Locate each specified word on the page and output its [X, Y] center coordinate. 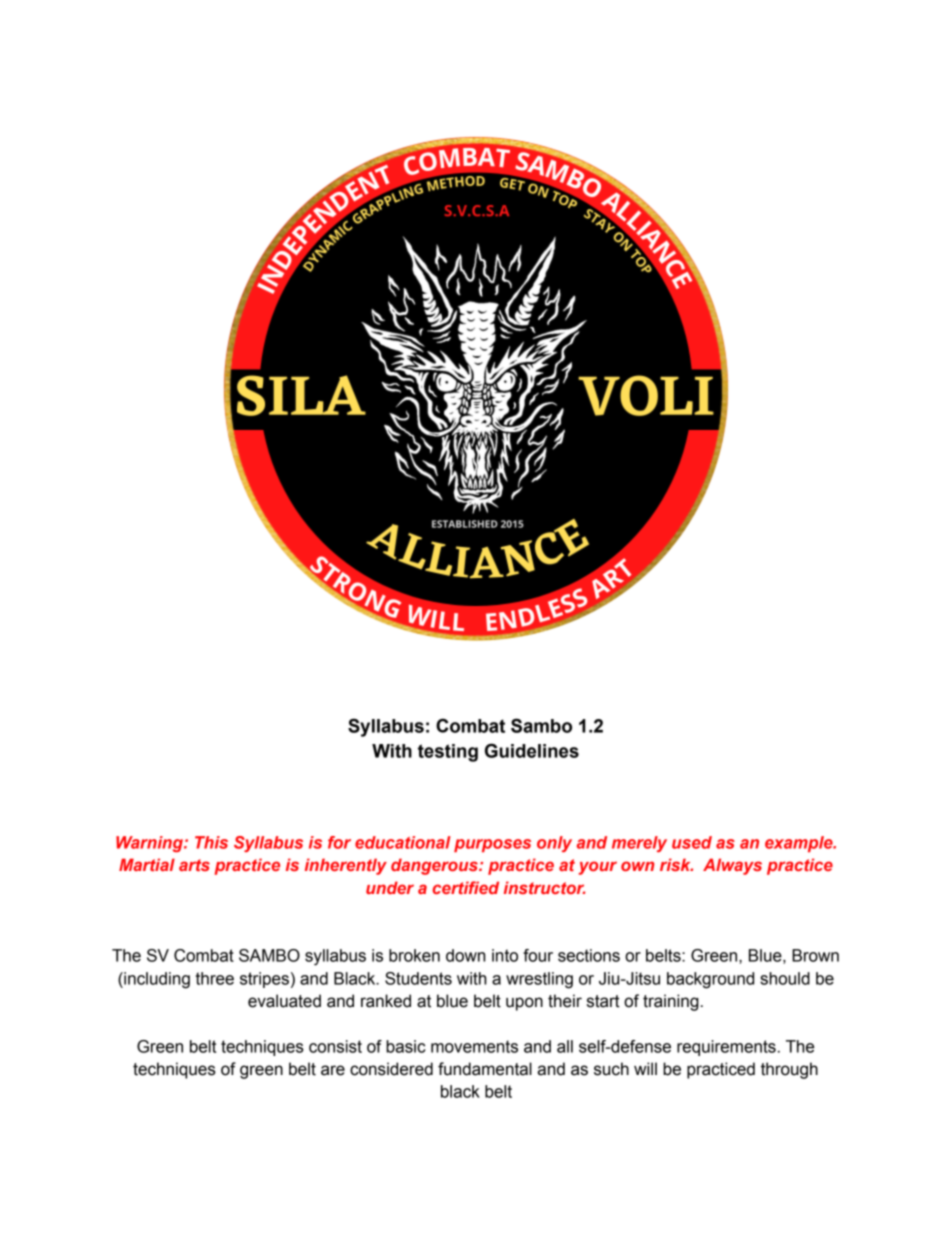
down [465, 955]
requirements [726, 1048]
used [692, 842]
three [215, 978]
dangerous [435, 866]
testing [448, 753]
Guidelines [532, 750]
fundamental [485, 1069]
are [333, 1070]
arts [194, 865]
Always [732, 866]
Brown [815, 955]
